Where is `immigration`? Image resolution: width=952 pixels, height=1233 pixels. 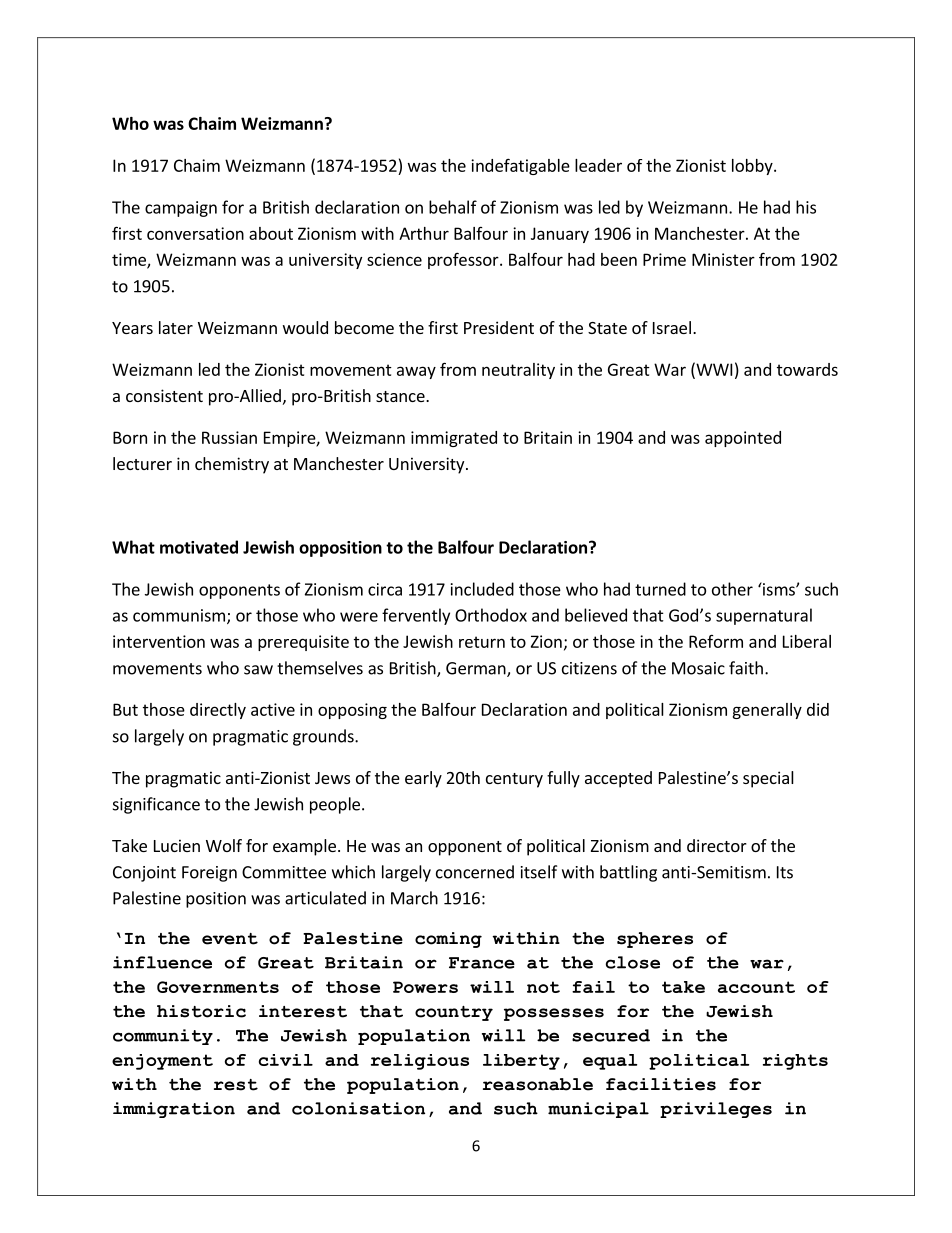
immigration is located at coordinates (174, 1110).
